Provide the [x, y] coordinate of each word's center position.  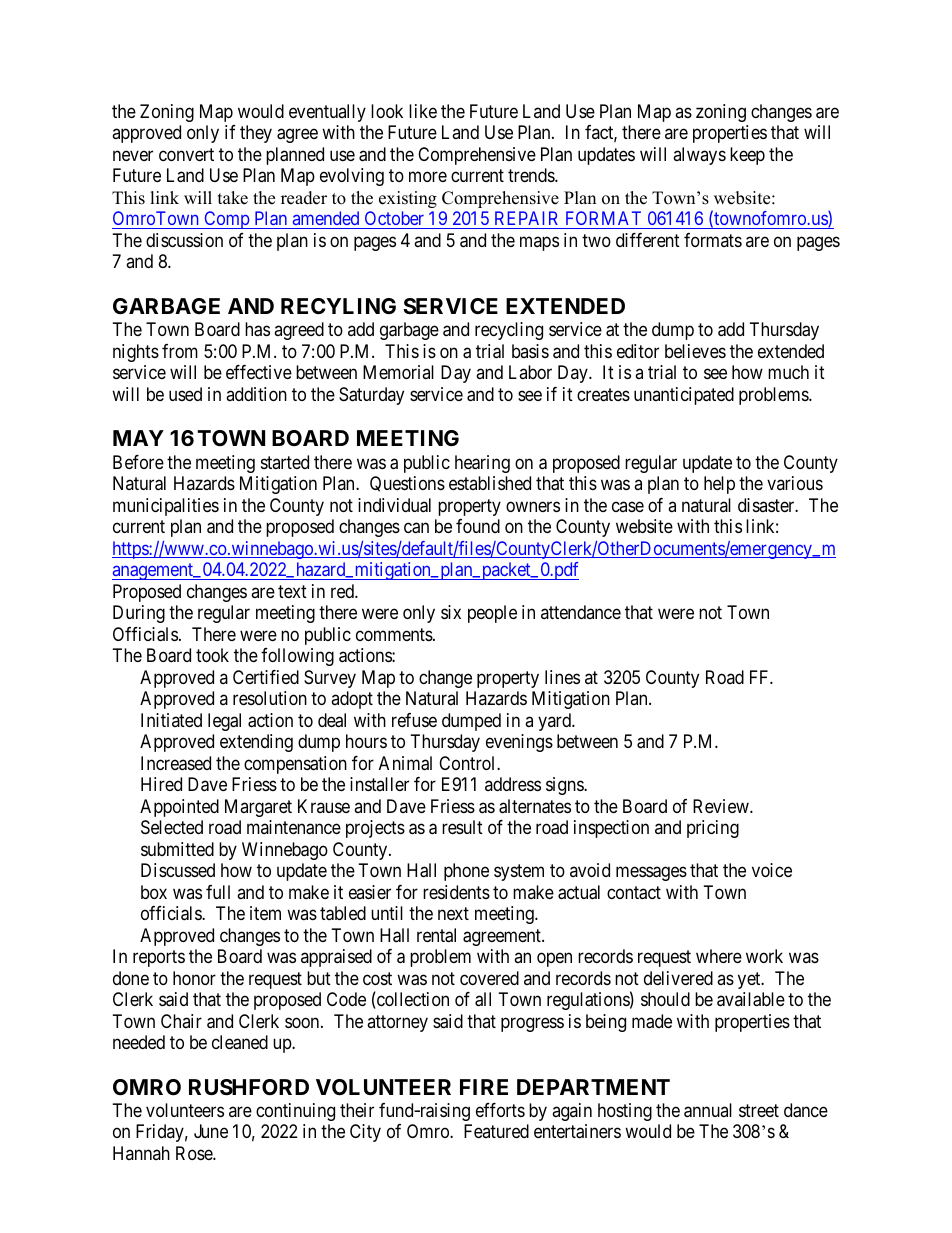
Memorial [398, 372]
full [218, 892]
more [428, 177]
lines [562, 677]
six [451, 612]
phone [466, 872]
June [211, 1131]
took [212, 655]
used [185, 394]
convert [186, 154]
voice [772, 870]
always [699, 156]
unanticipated [684, 396]
